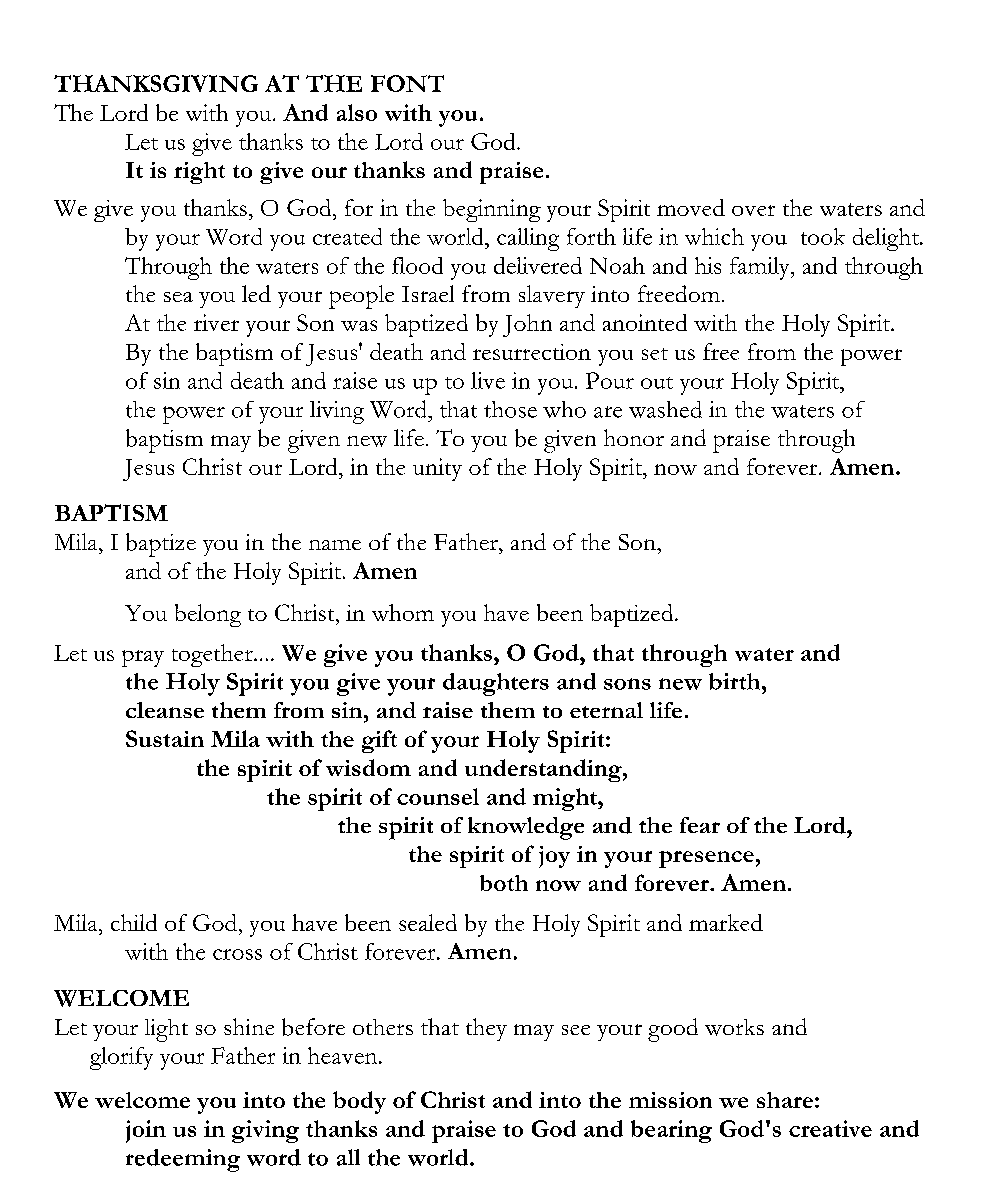  What do you see at coordinates (657, 383) in the image?
I see `out` at bounding box center [657, 383].
